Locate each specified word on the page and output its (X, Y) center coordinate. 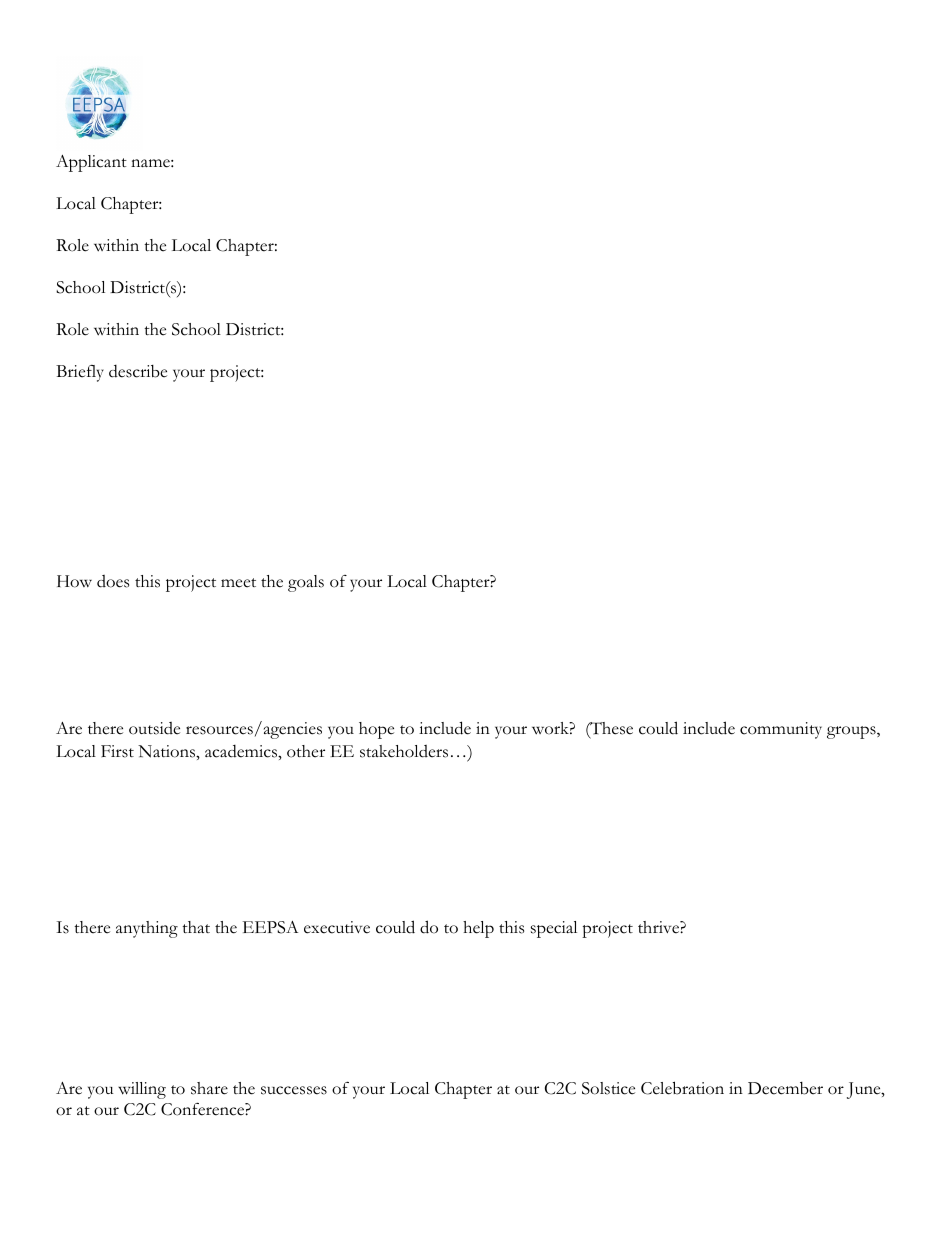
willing (142, 1090)
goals (306, 583)
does (113, 581)
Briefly (80, 373)
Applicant (91, 163)
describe (138, 371)
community (781, 730)
